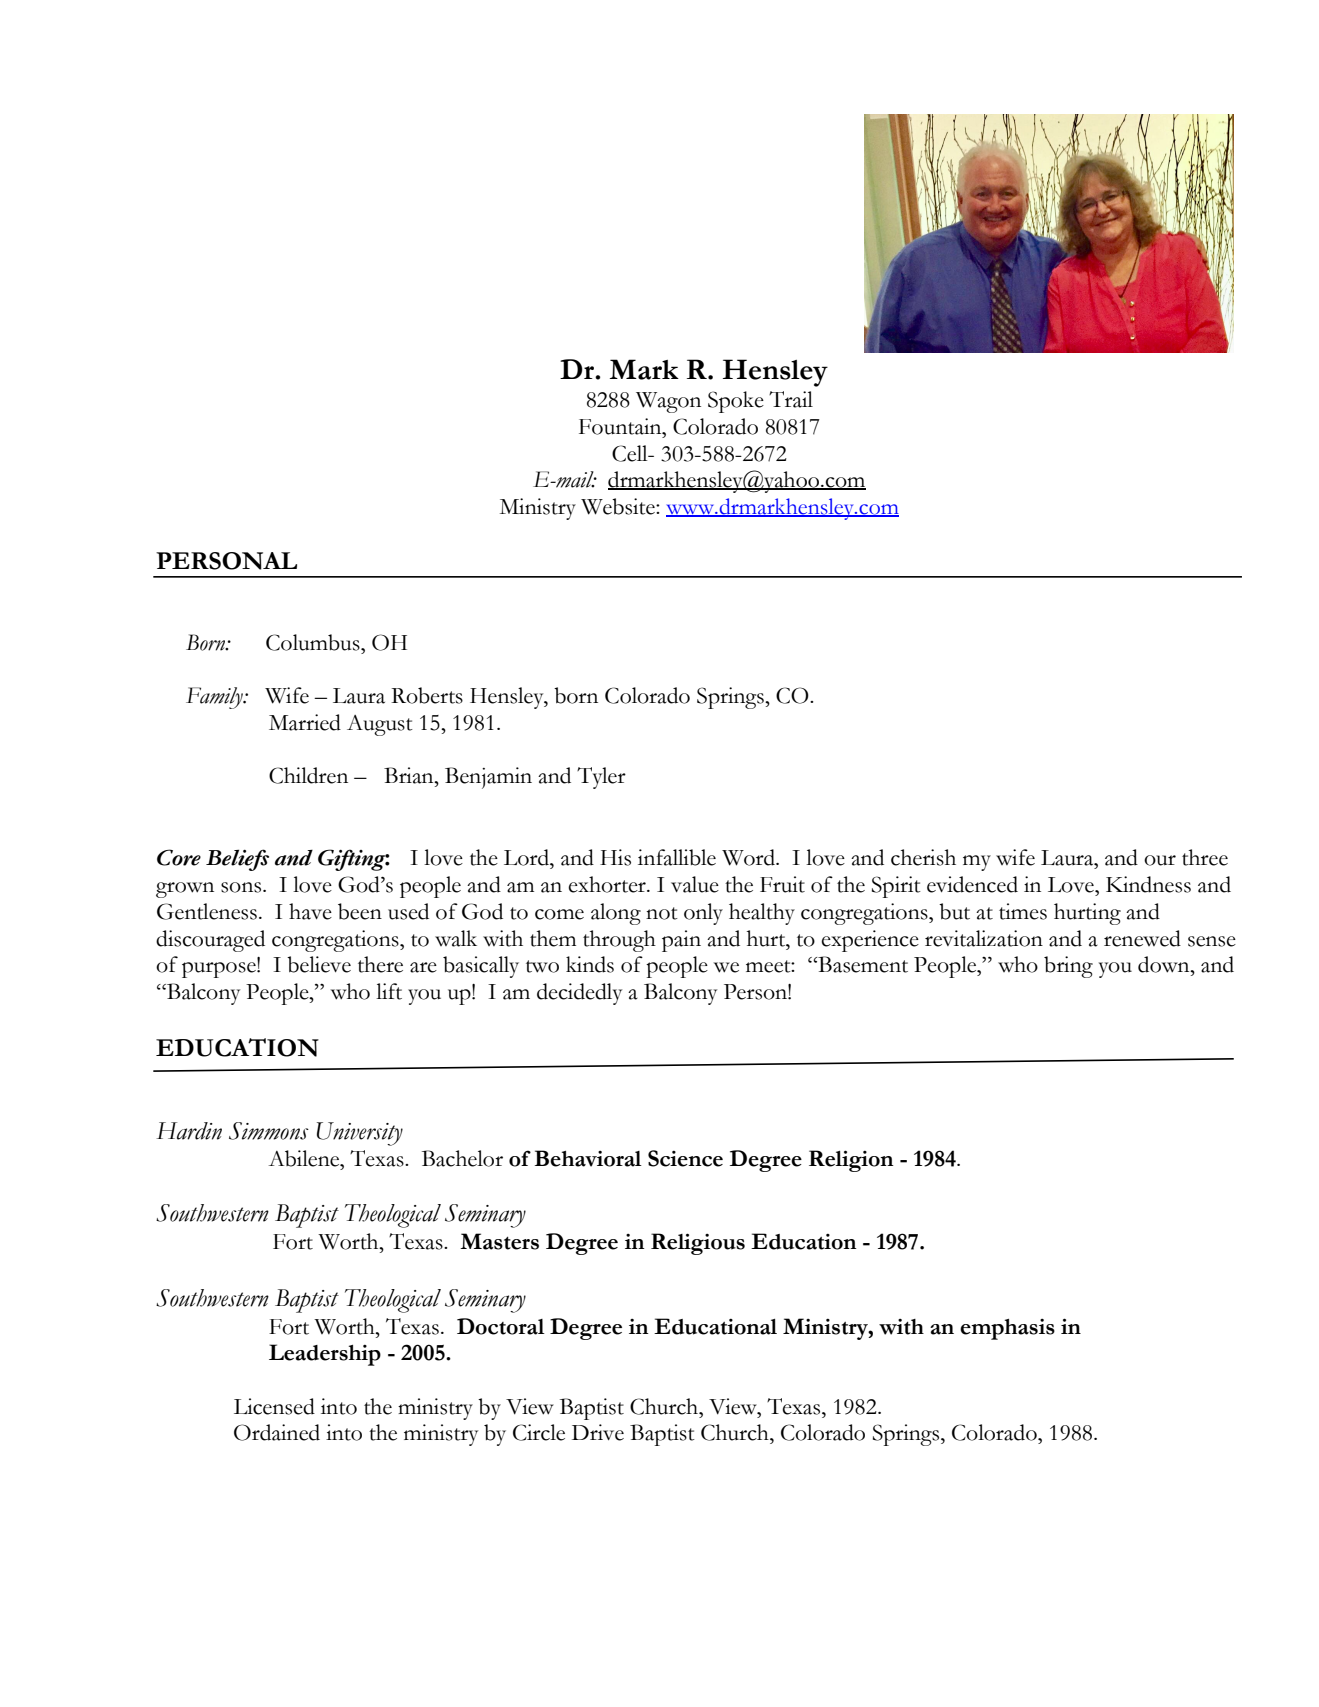  Describe the element at coordinates (791, 399) in the screenshot. I see `Trail` at that location.
